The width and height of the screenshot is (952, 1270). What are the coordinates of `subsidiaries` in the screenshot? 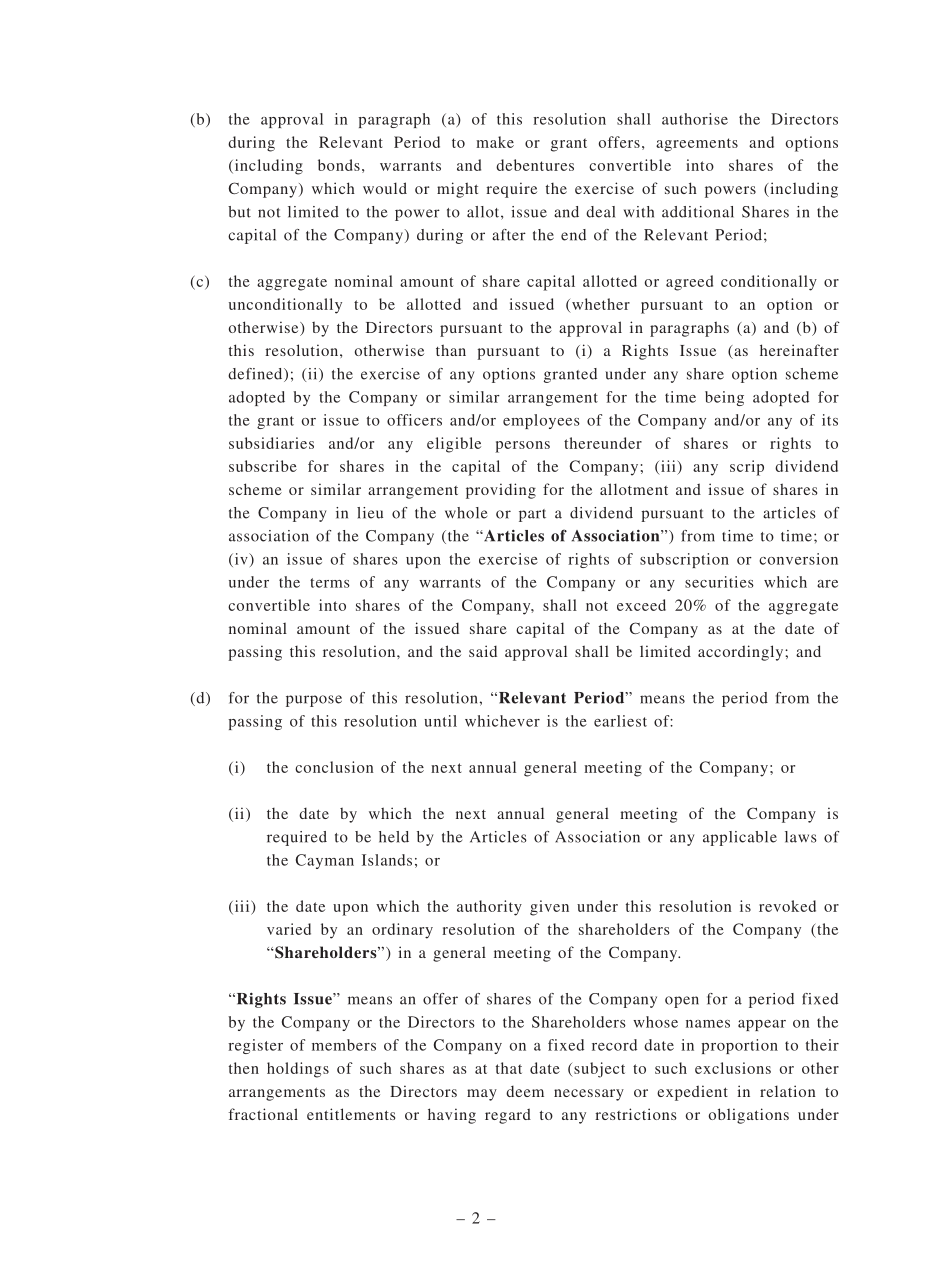 It's located at (271, 443).
